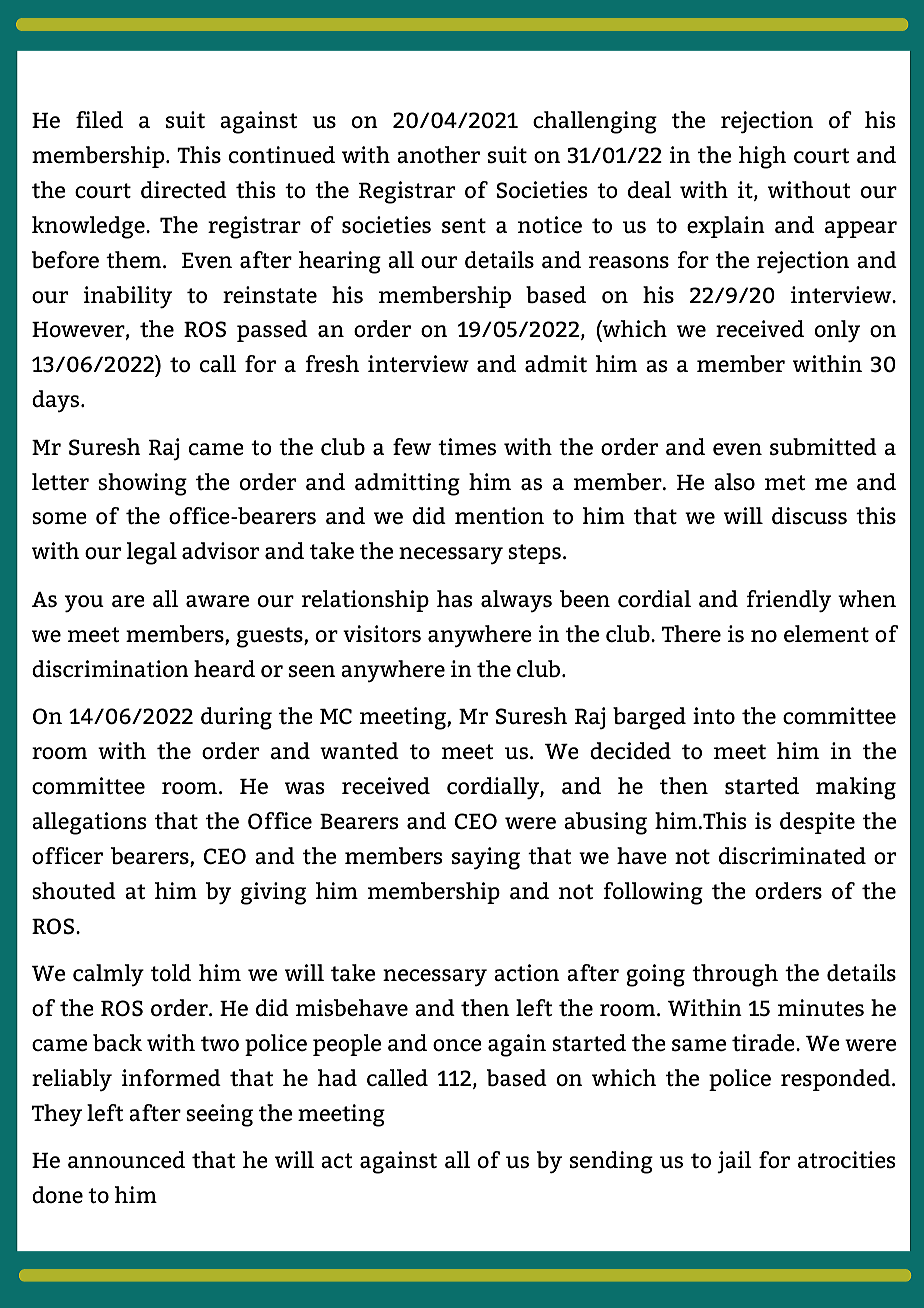  What do you see at coordinates (714, 715) in the page?
I see `into` at bounding box center [714, 715].
